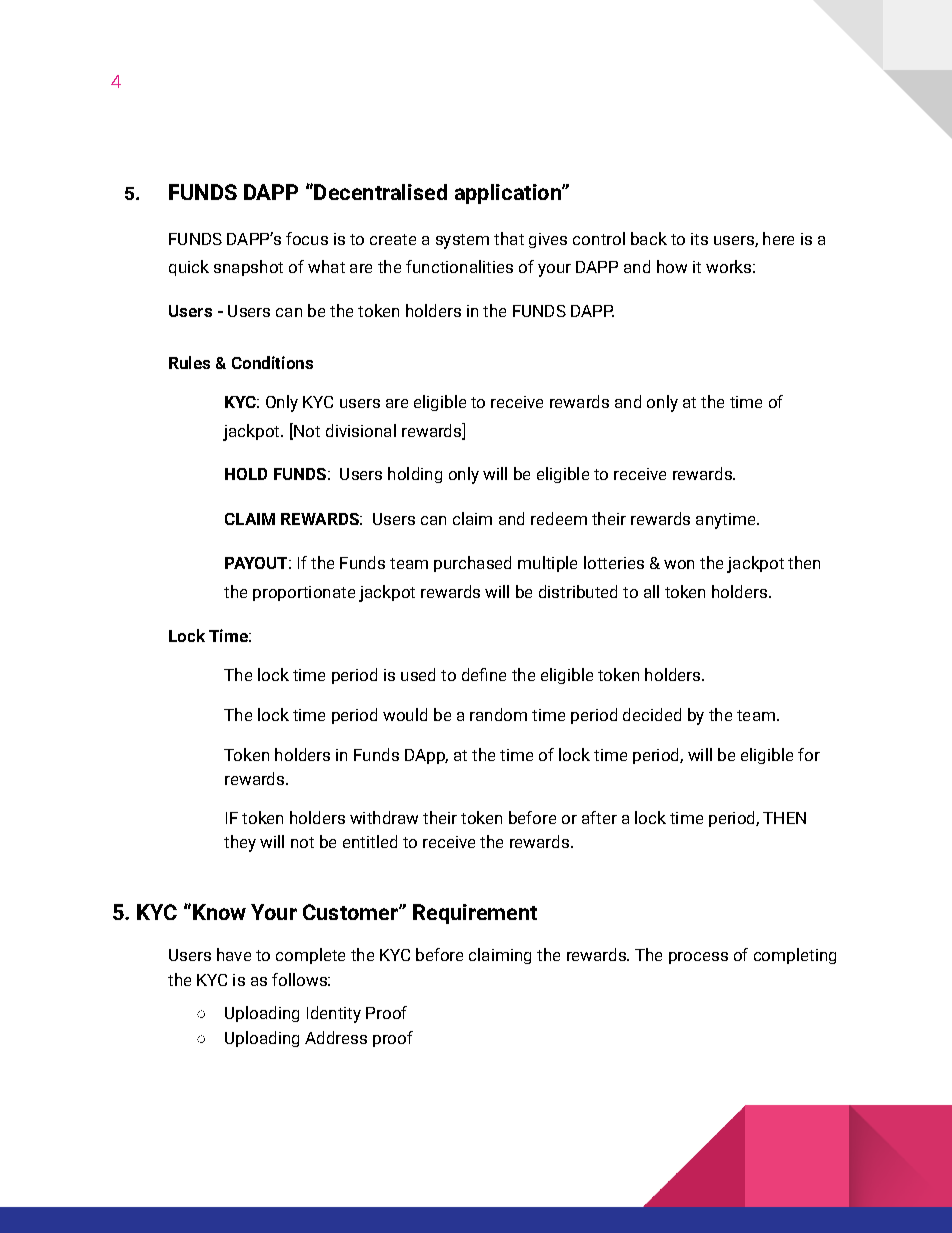  I want to click on they, so click(240, 843).
